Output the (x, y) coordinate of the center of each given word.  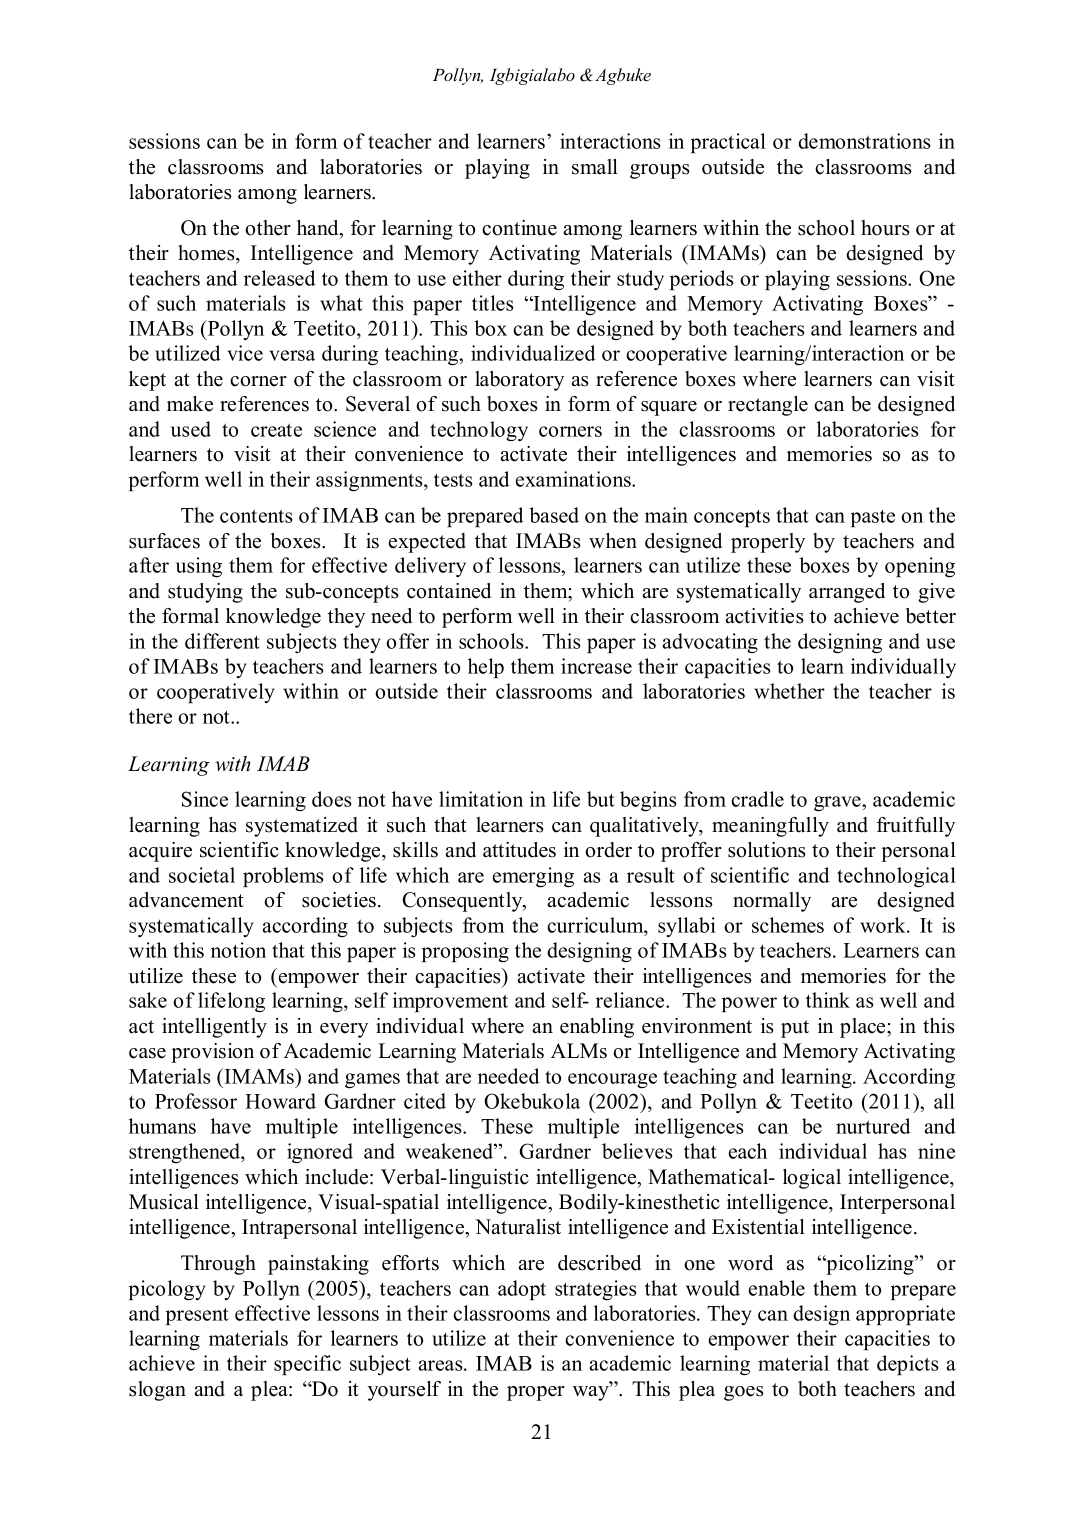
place (864, 1028)
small (595, 167)
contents (256, 516)
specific (307, 1365)
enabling (597, 1028)
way (592, 1392)
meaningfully (770, 827)
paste (873, 518)
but (601, 799)
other (268, 228)
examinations (574, 479)
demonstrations (864, 141)
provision (212, 1053)
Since (205, 799)
